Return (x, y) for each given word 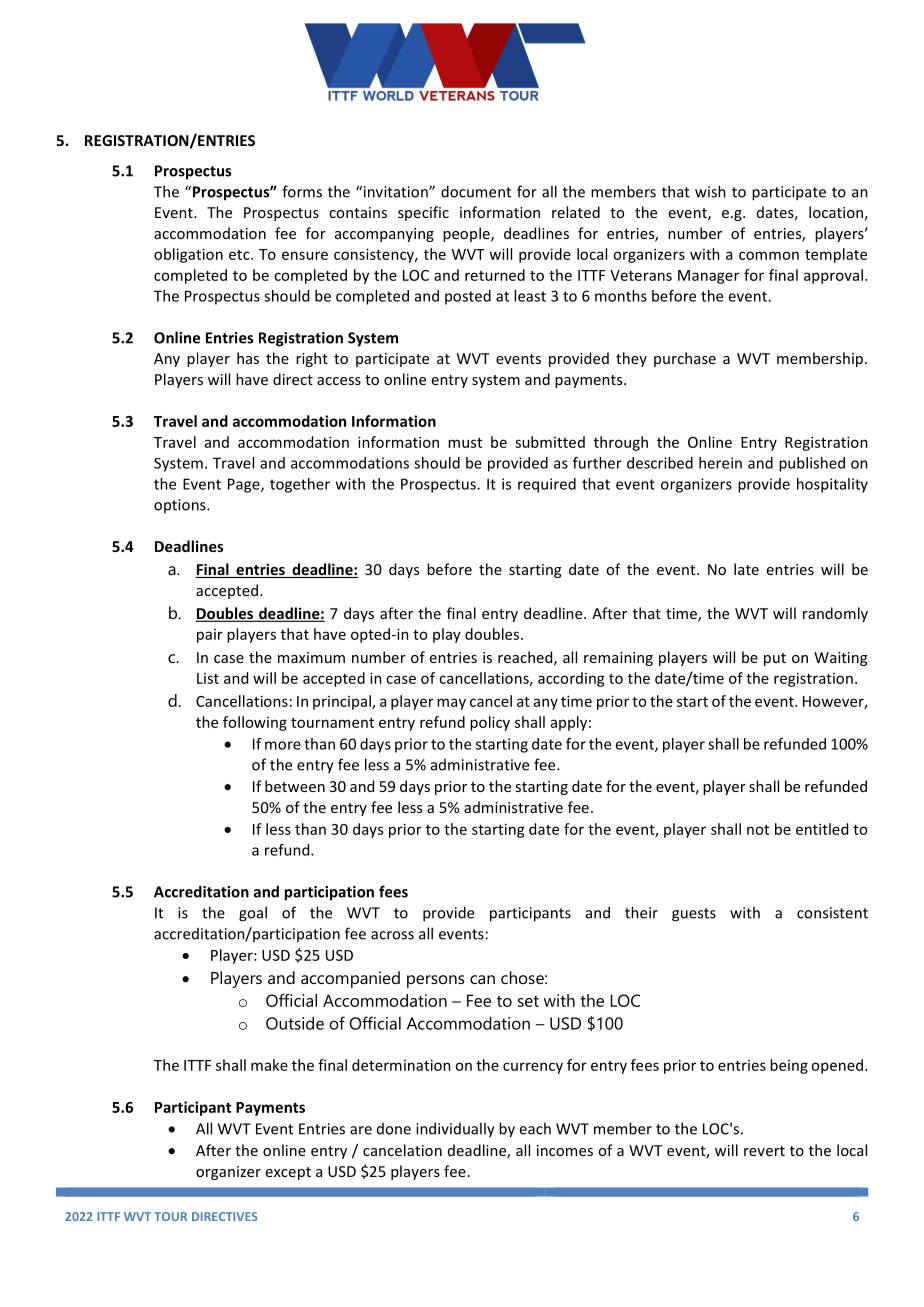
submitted (550, 442)
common (769, 255)
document (476, 191)
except (288, 1173)
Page (245, 485)
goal (253, 914)
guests (694, 915)
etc (240, 255)
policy (490, 723)
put (775, 659)
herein (720, 463)
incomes (565, 1150)
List (208, 678)
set (528, 1001)
